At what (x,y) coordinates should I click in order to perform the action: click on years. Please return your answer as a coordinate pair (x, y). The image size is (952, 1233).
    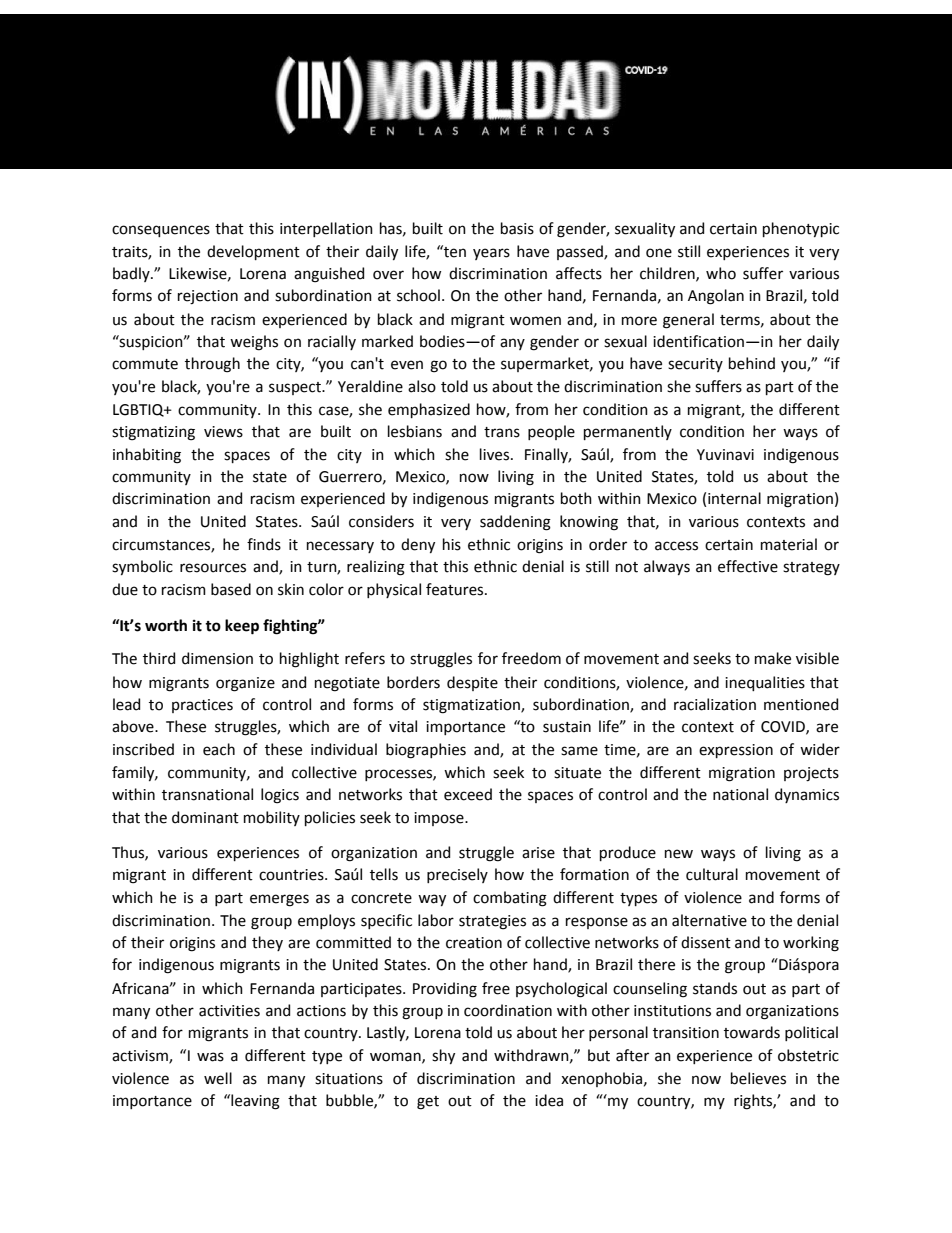
    Looking at the image, I should click on (491, 254).
